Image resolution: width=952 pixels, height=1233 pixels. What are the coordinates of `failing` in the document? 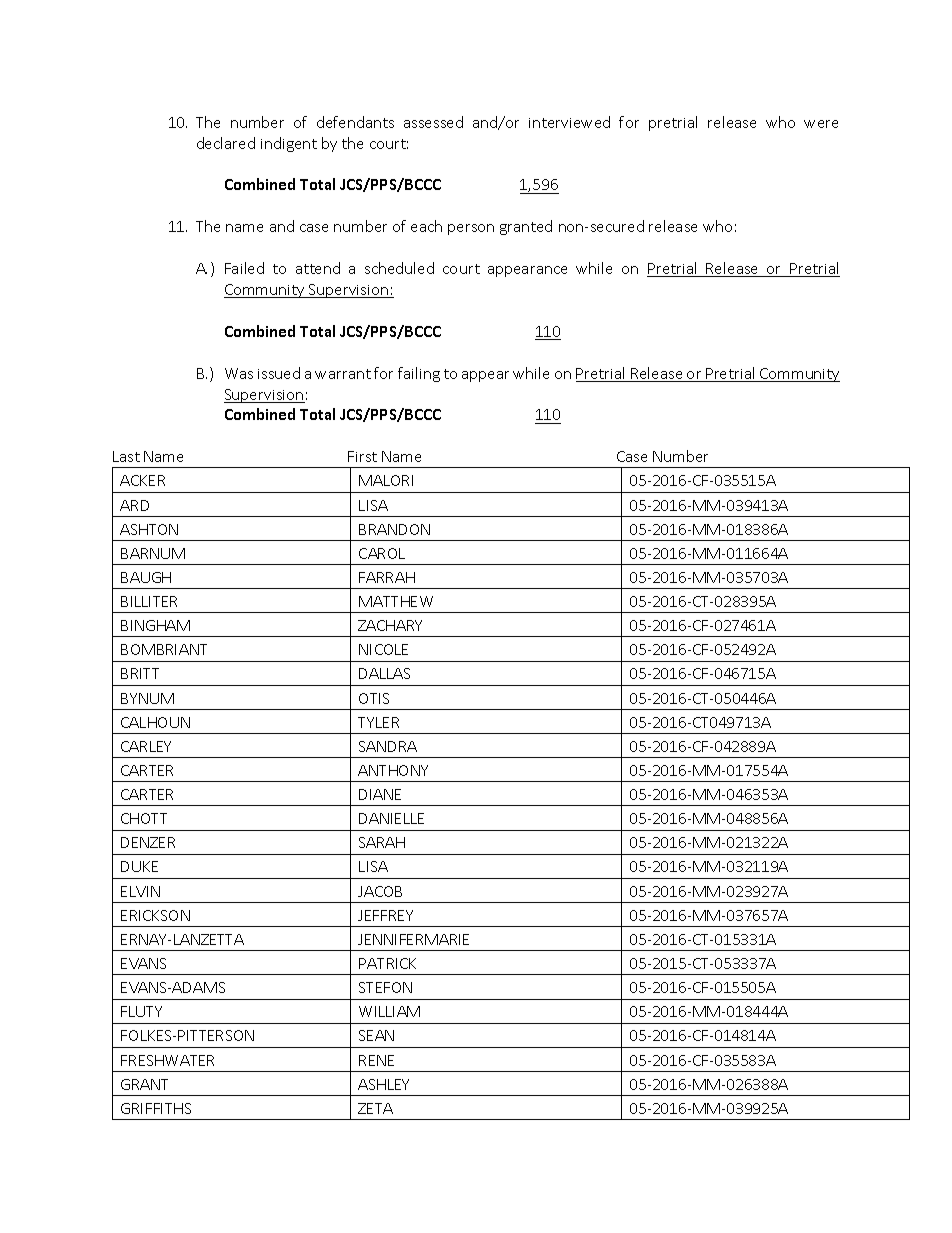 It's located at (419, 374).
